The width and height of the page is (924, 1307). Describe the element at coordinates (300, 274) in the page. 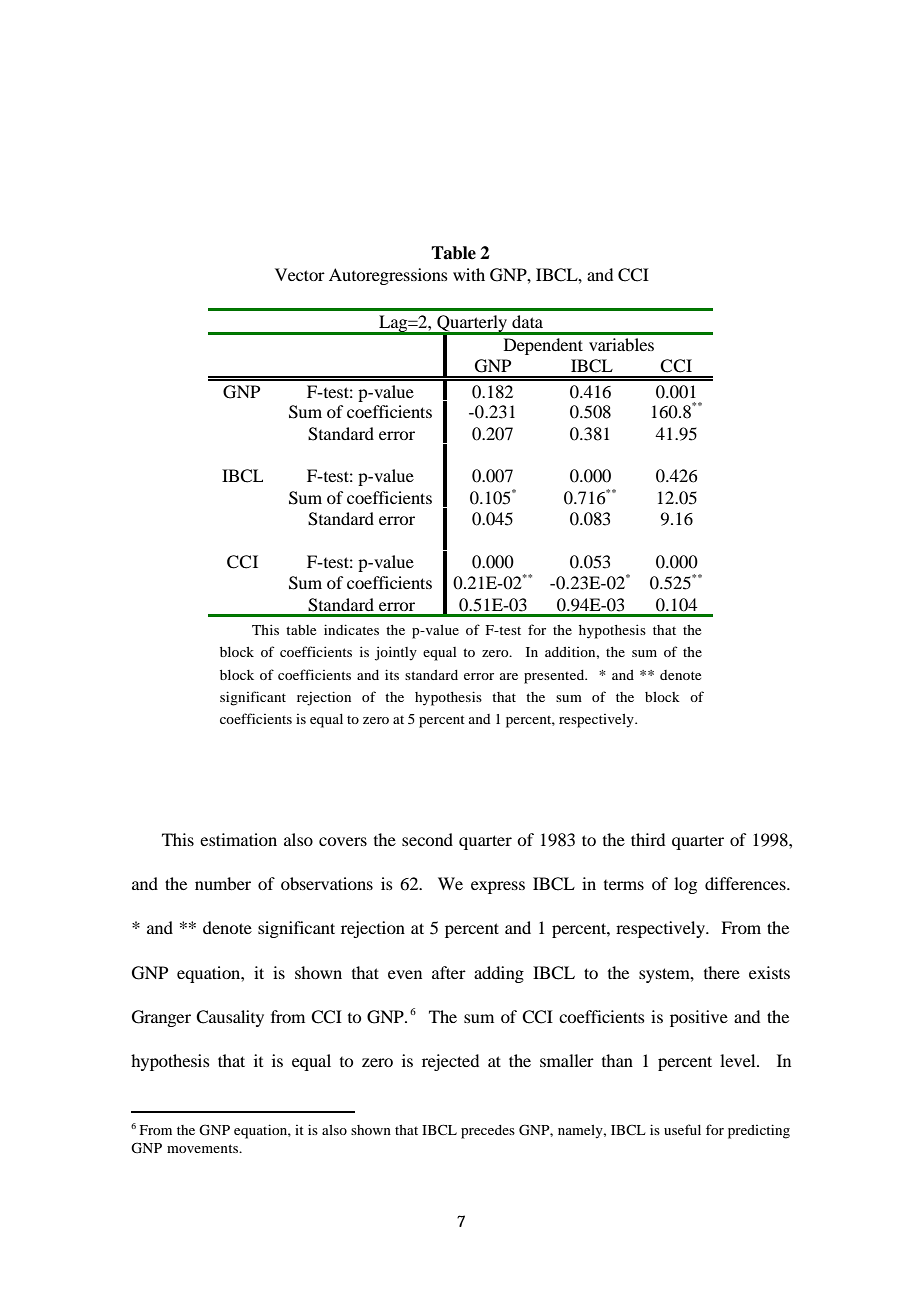

I see `Vector` at that location.
